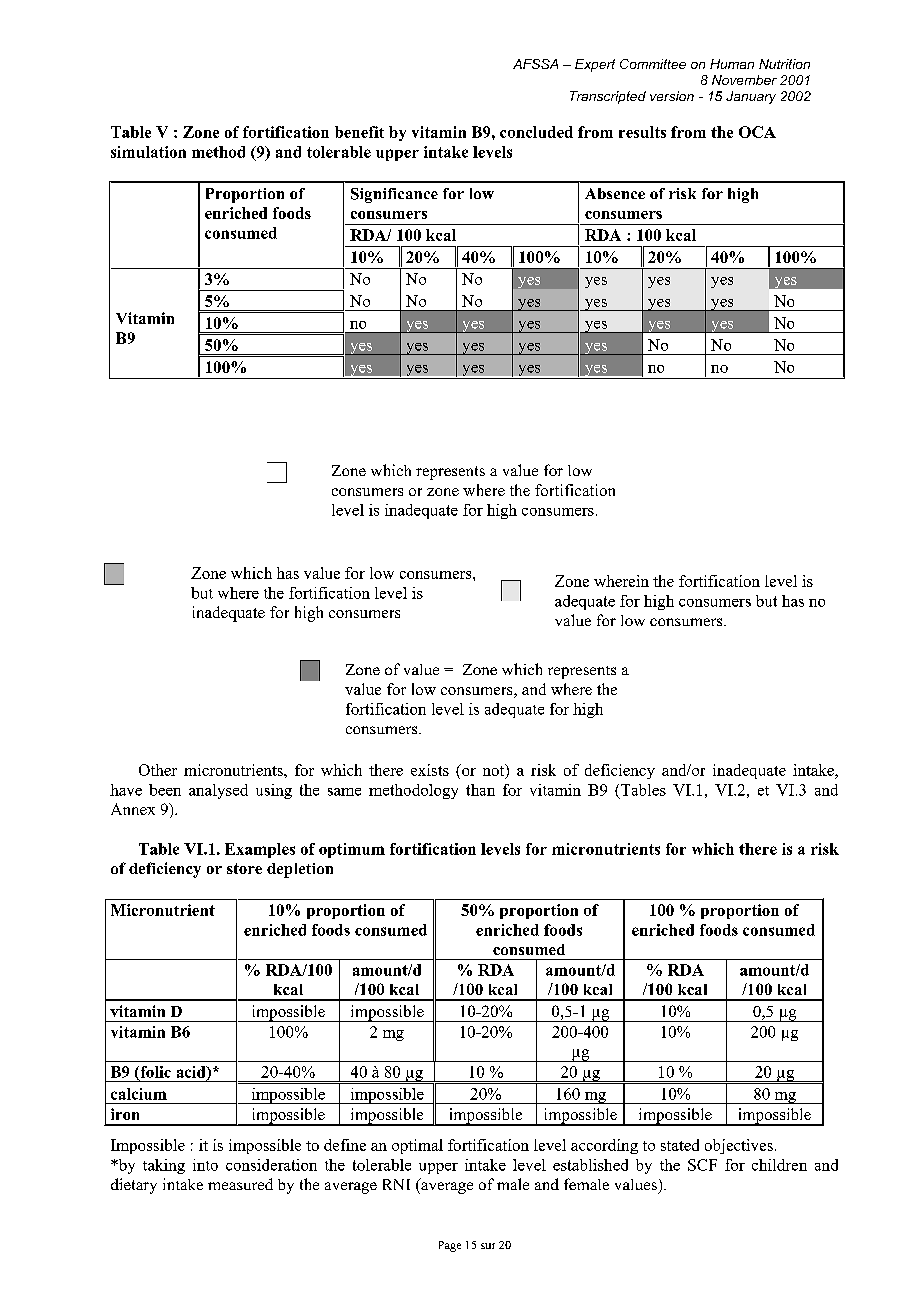 The height and width of the image is (1308, 924). Describe the element at coordinates (148, 152) in the image. I see `simulation` at that location.
